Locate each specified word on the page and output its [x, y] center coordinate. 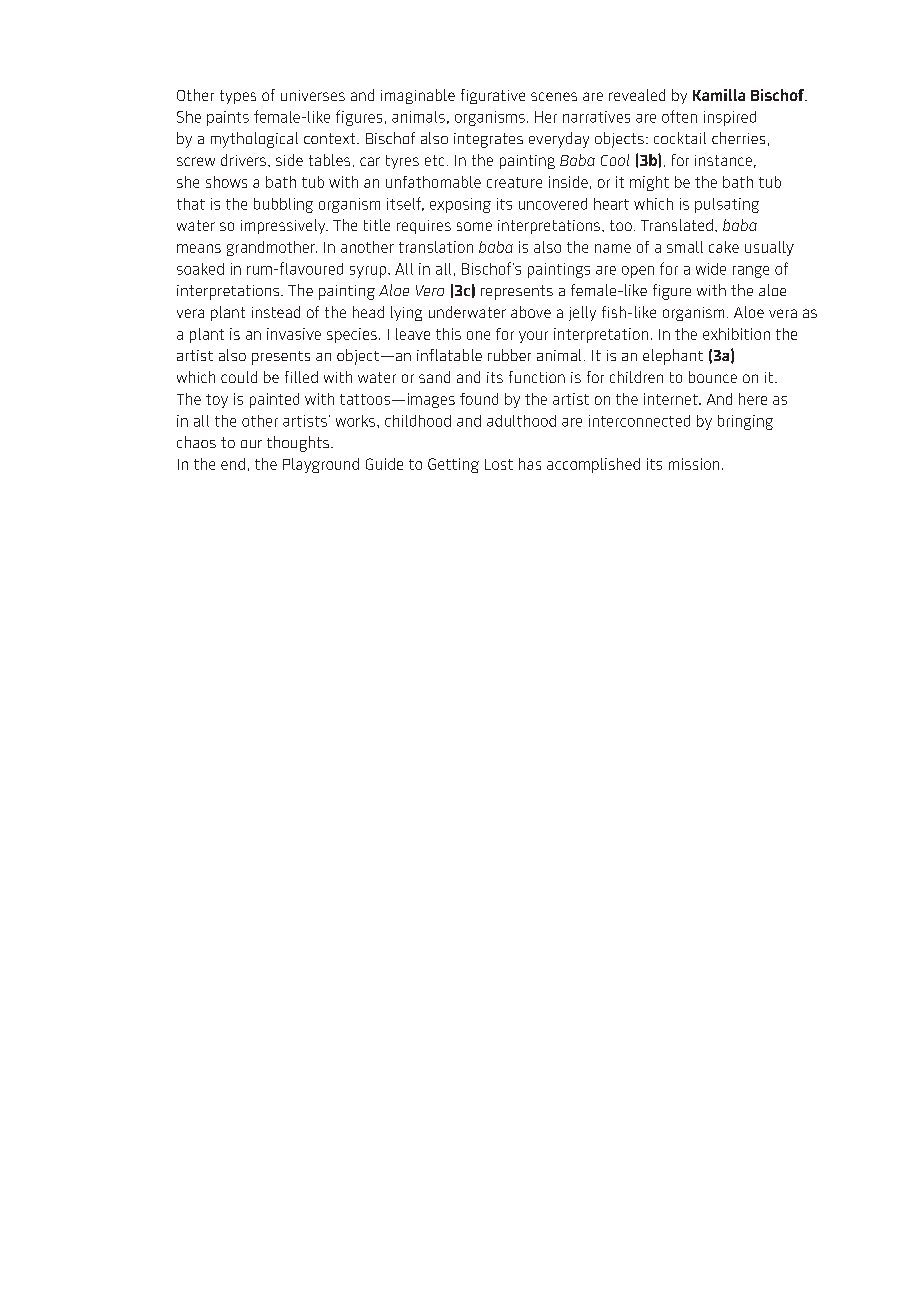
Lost [499, 464]
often [679, 116]
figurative [493, 96]
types [238, 97]
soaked [200, 269]
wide [711, 269]
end [233, 464]
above [531, 312]
